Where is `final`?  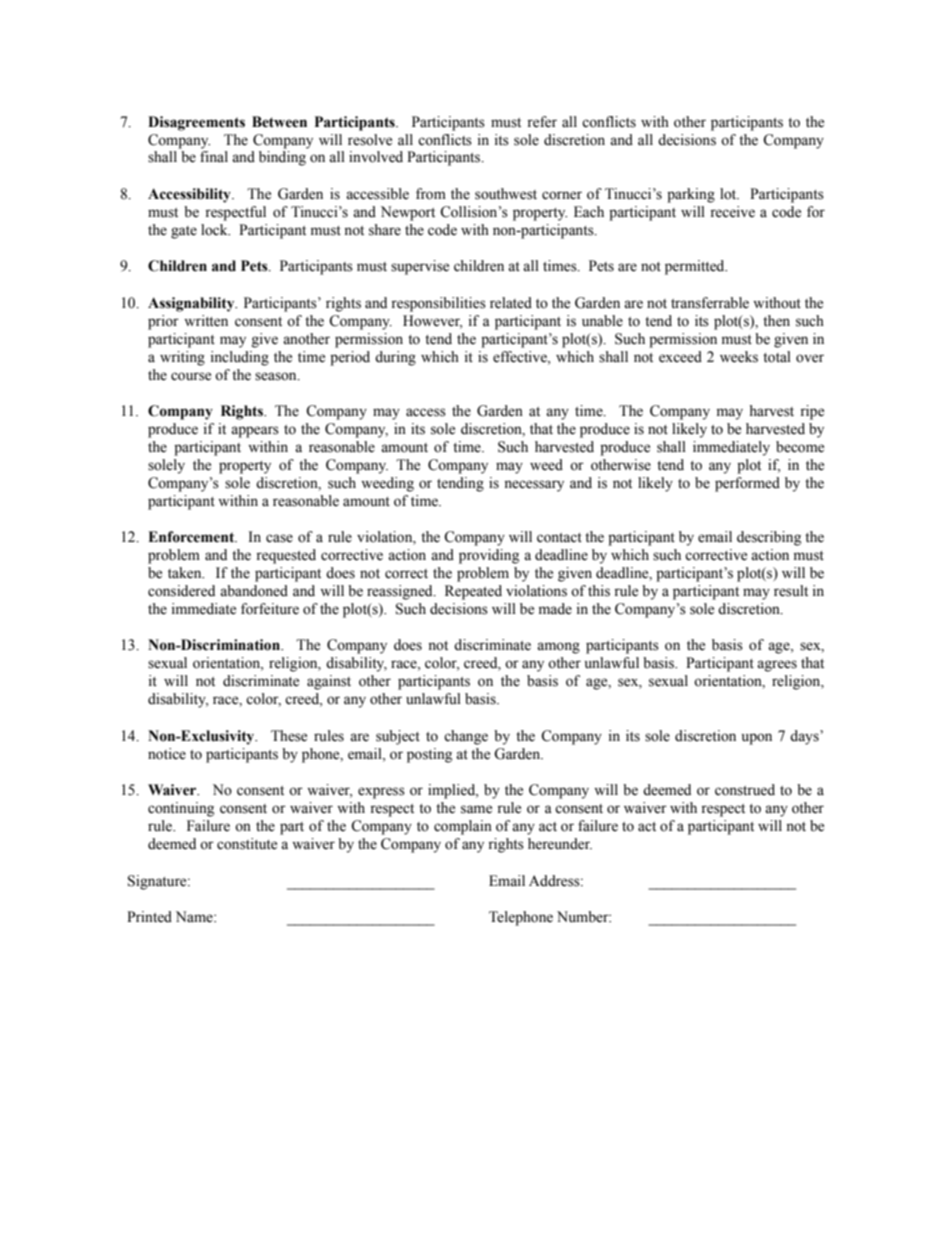 final is located at coordinates (214, 156).
